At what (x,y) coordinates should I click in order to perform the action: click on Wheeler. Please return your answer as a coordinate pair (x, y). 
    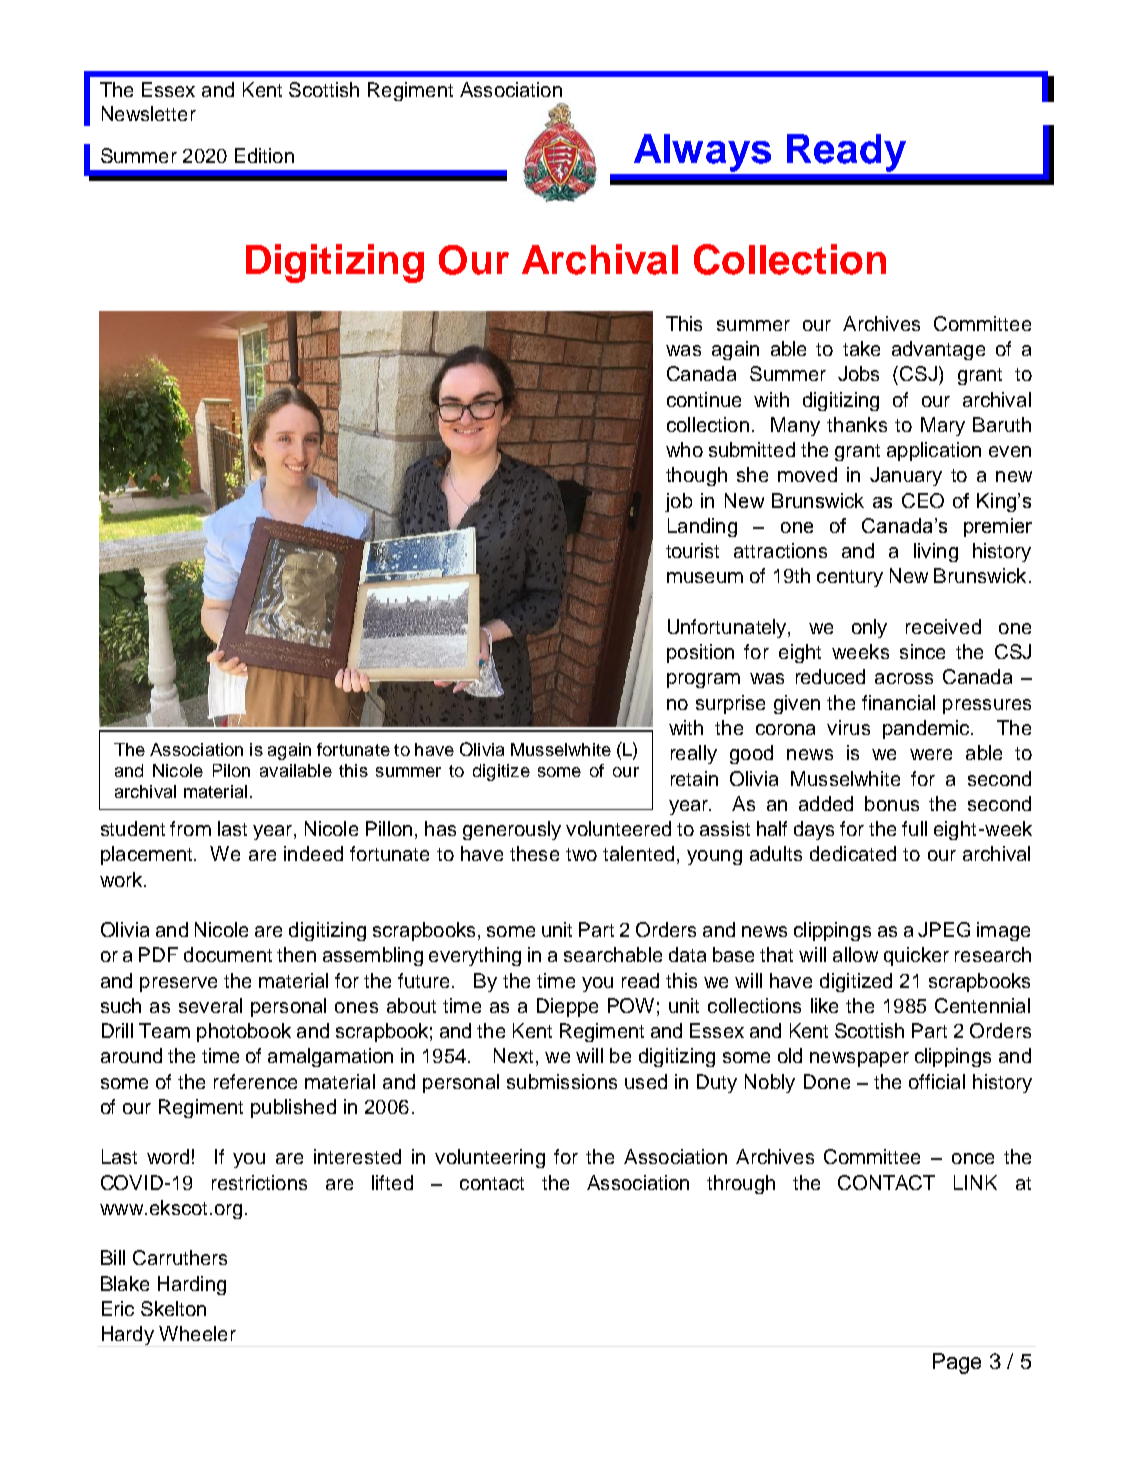
    Looking at the image, I should click on (197, 1333).
